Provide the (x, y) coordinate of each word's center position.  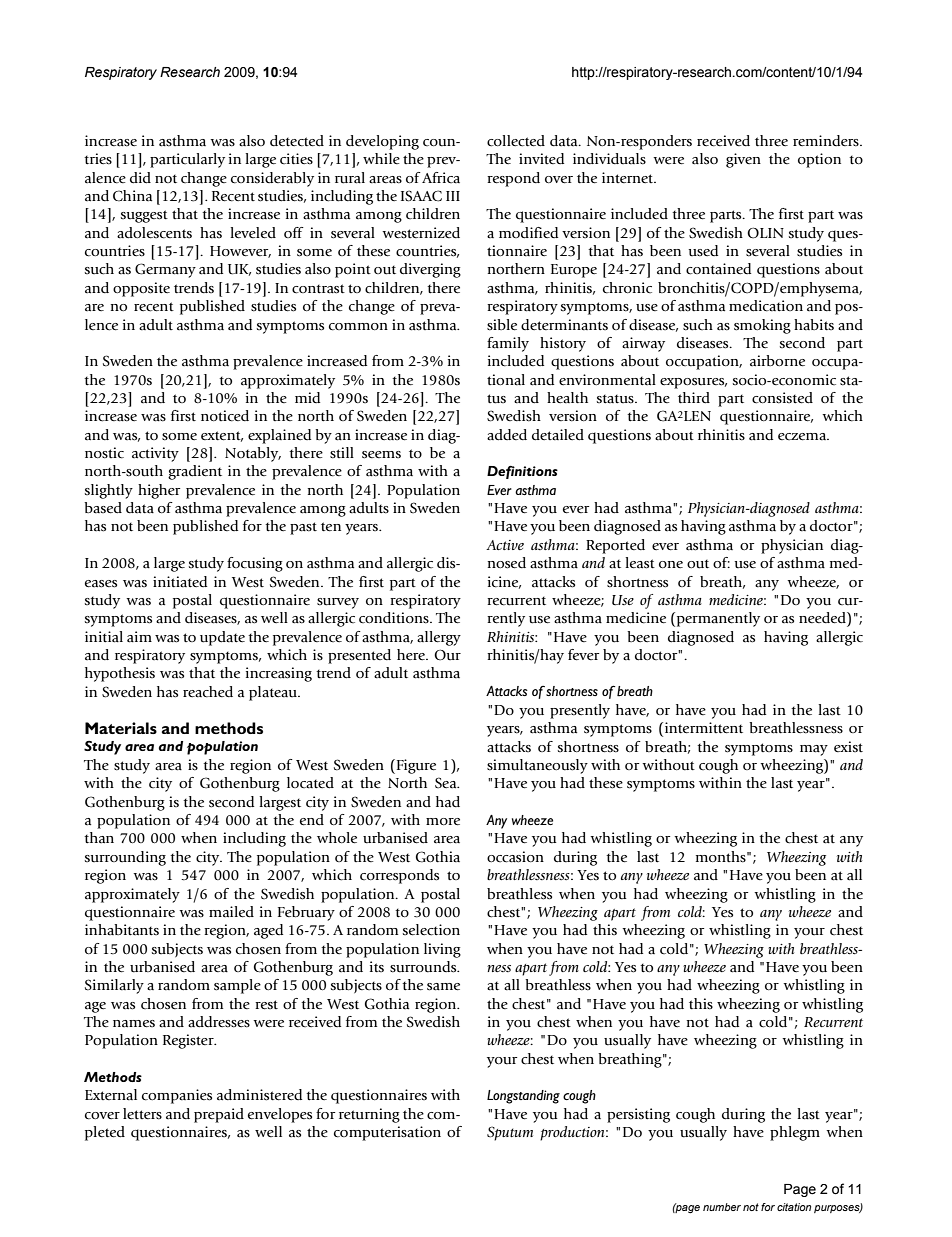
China (132, 196)
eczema (803, 437)
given (743, 160)
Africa (441, 178)
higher (159, 491)
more (443, 822)
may (814, 750)
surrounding (125, 858)
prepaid (219, 1115)
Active (505, 545)
